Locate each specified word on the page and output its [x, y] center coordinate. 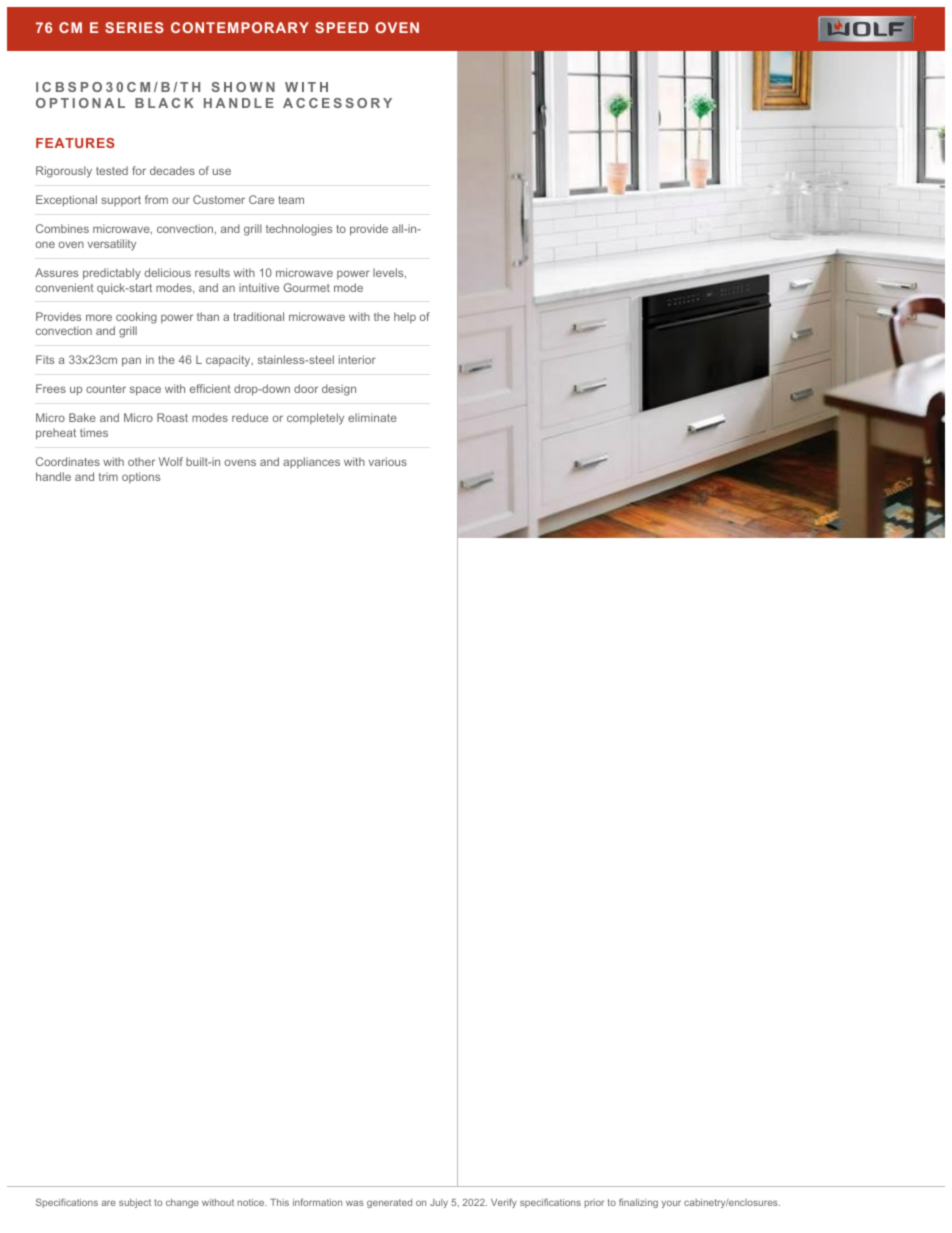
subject [135, 1203]
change [182, 1203]
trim [108, 476]
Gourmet [306, 287]
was [355, 1203]
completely [315, 419]
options [141, 477]
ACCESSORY [337, 103]
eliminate [372, 417]
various [388, 461]
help [405, 317]
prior [594, 1203]
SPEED [341, 27]
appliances [311, 462]
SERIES [134, 27]
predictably [112, 274]
